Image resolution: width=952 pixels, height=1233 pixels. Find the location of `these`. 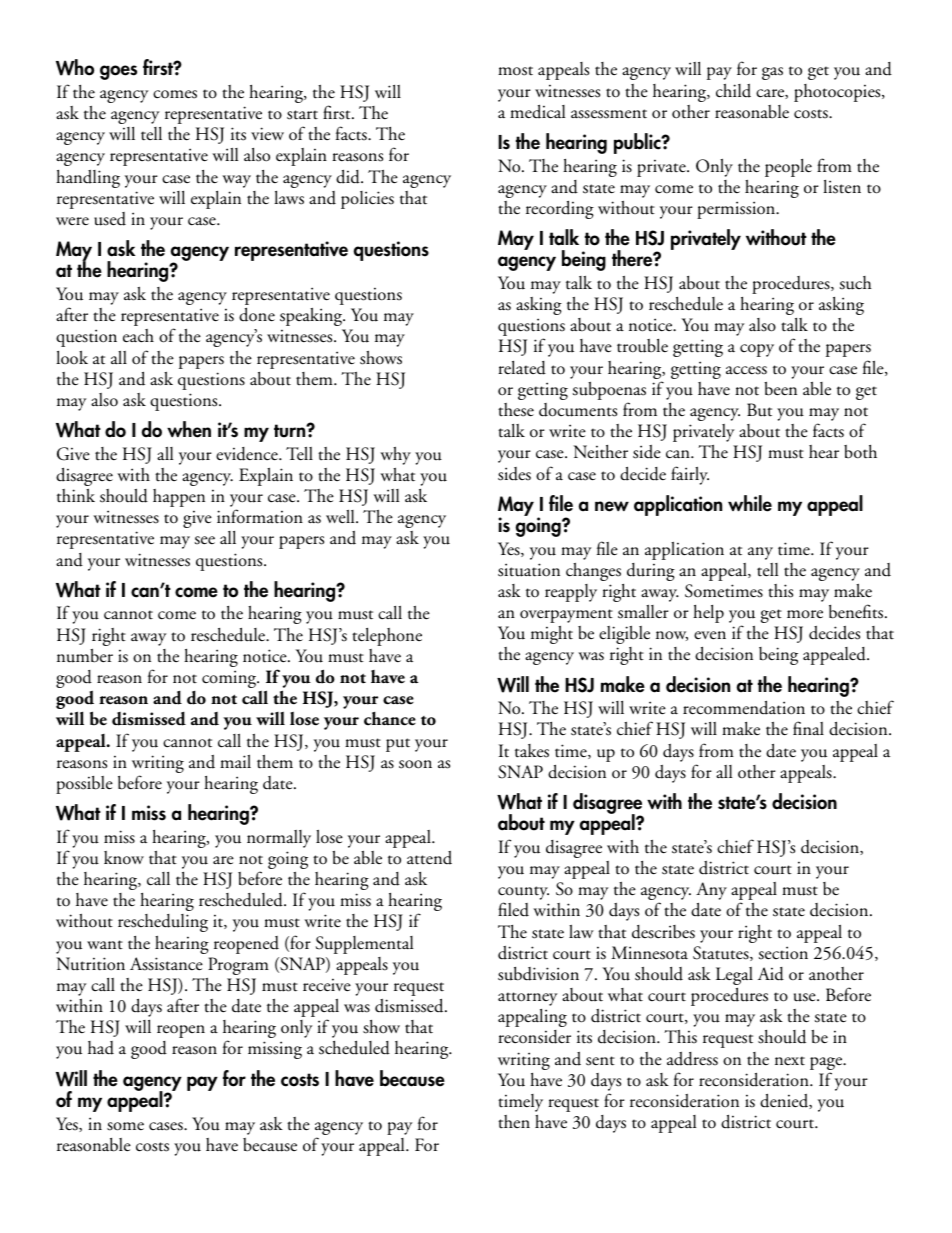

these is located at coordinates (516, 410).
